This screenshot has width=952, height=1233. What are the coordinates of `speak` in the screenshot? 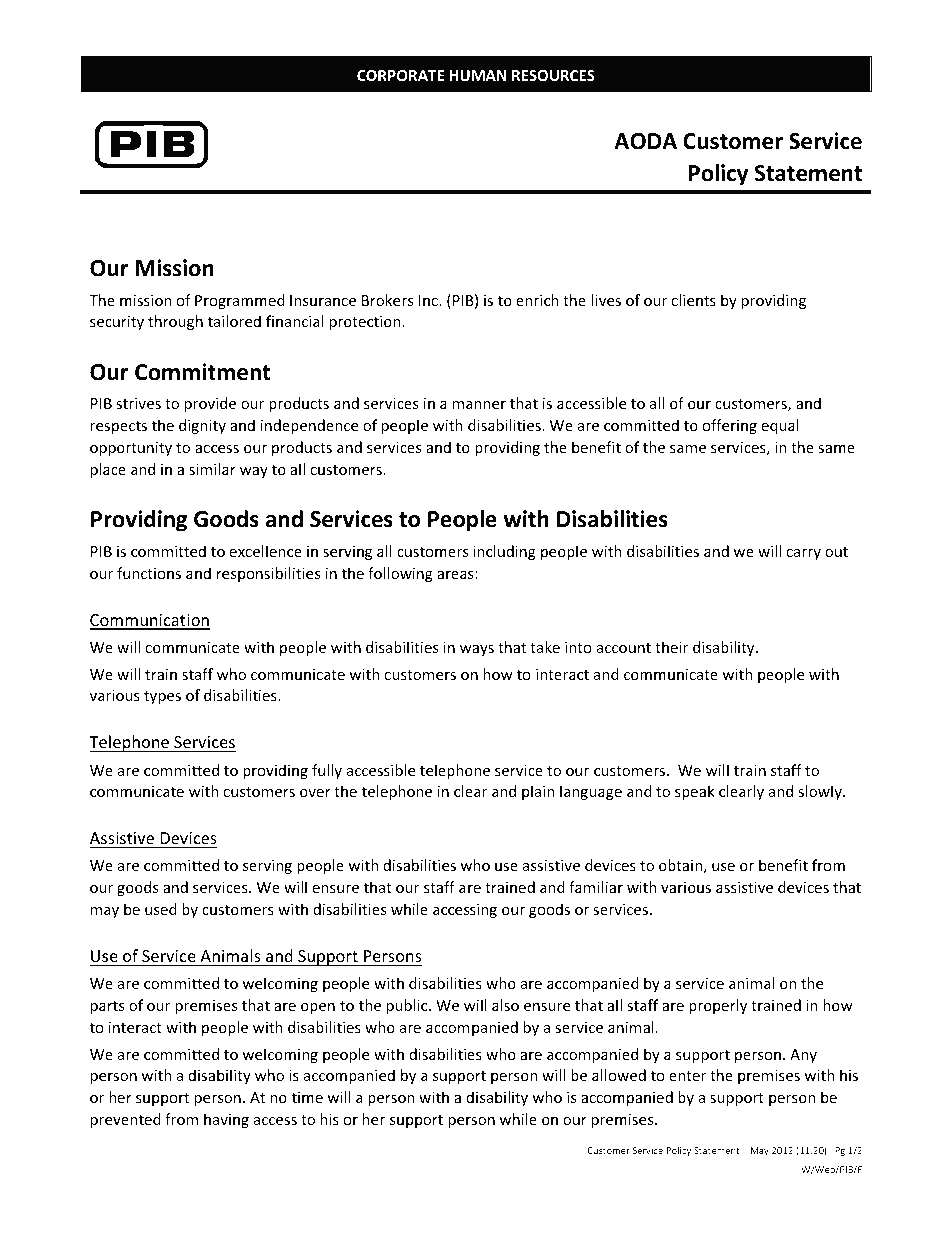 It's located at (695, 792).
